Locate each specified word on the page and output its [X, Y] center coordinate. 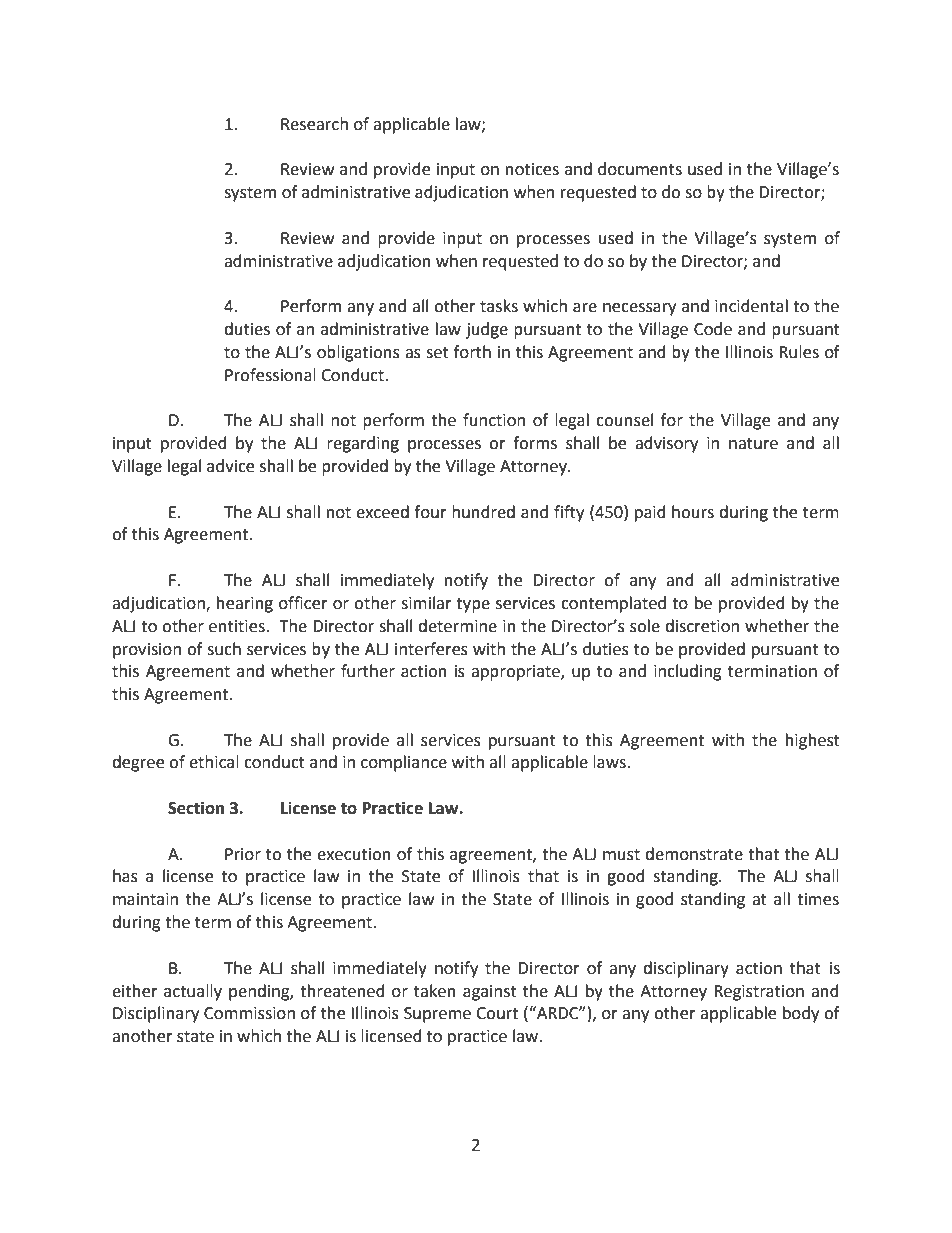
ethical [214, 762]
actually [193, 992]
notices [532, 169]
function [494, 420]
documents [640, 169]
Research [314, 124]
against [490, 993]
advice [230, 466]
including [688, 672]
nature [753, 444]
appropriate [516, 673]
